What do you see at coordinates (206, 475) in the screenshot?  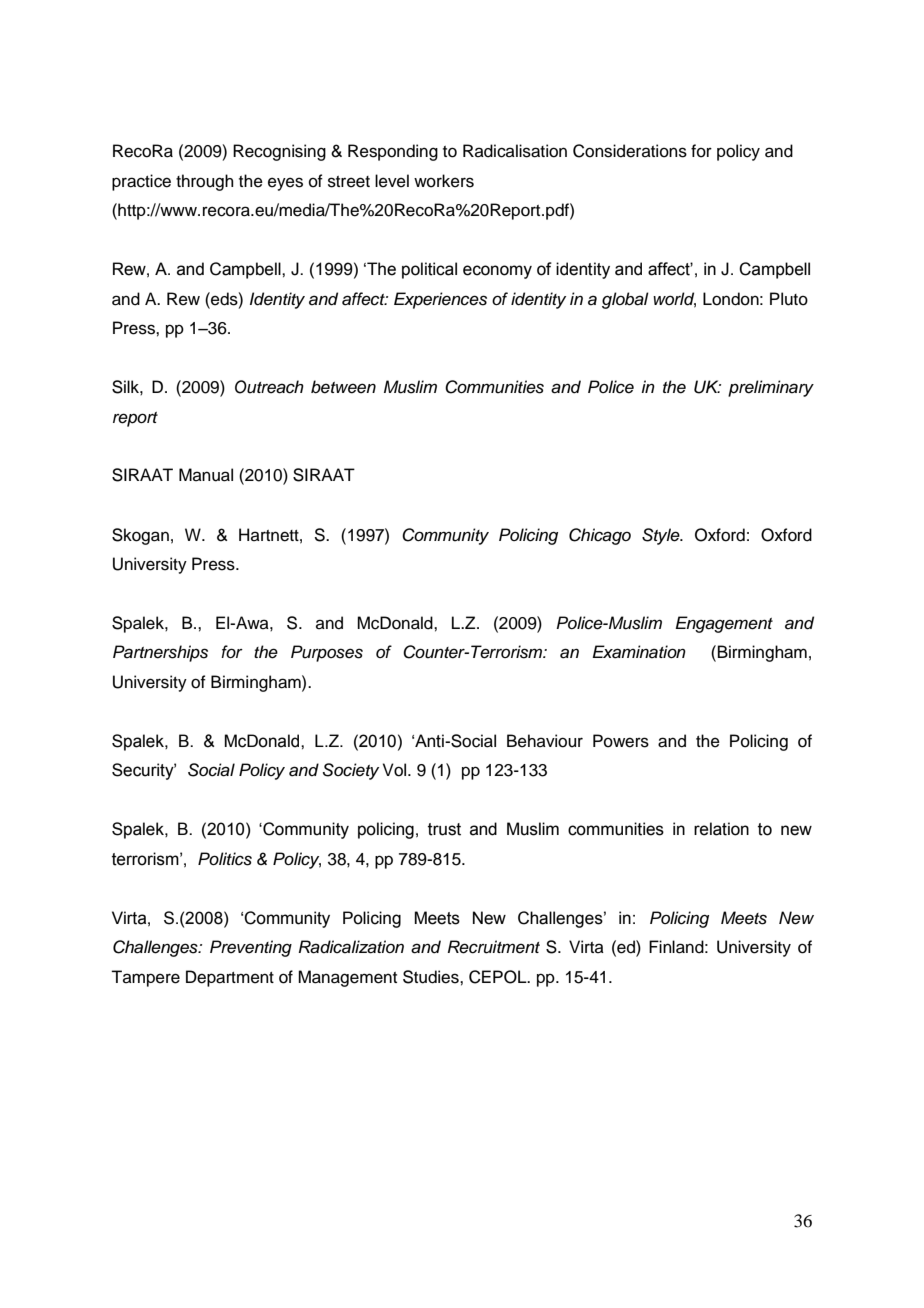 I see `Manual` at bounding box center [206, 475].
